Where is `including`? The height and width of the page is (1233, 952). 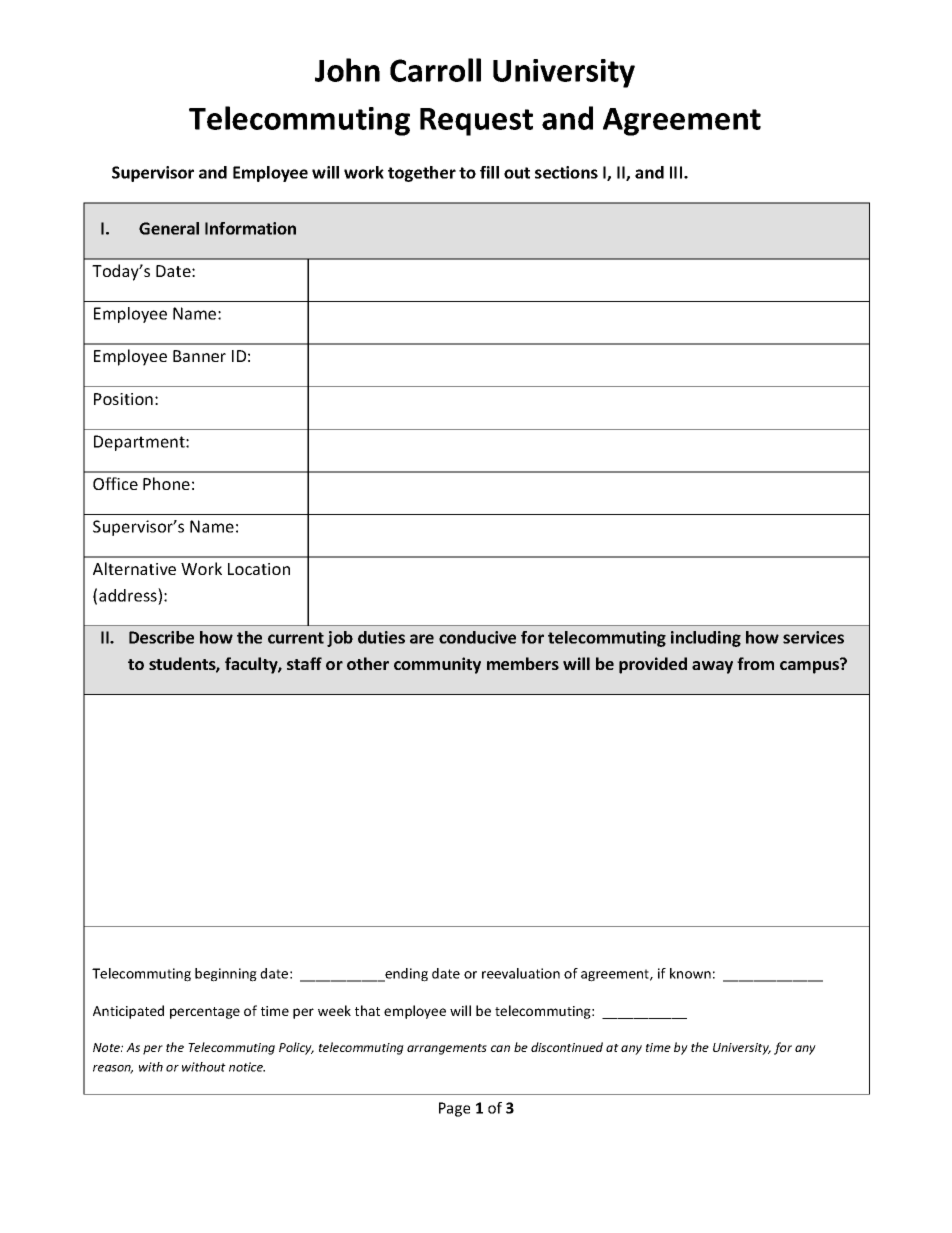 including is located at coordinates (706, 639).
